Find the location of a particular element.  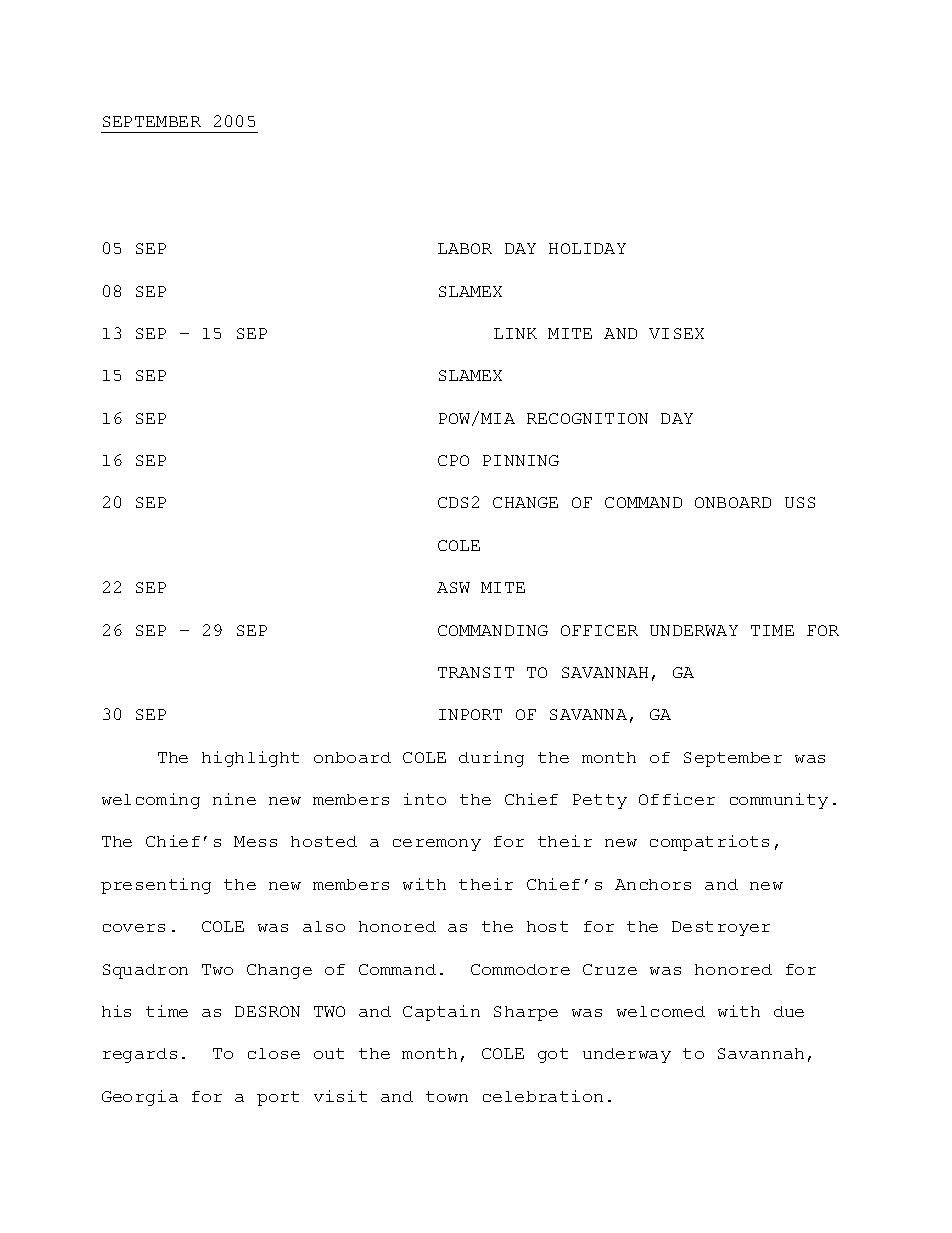

LINK is located at coordinates (515, 333).
